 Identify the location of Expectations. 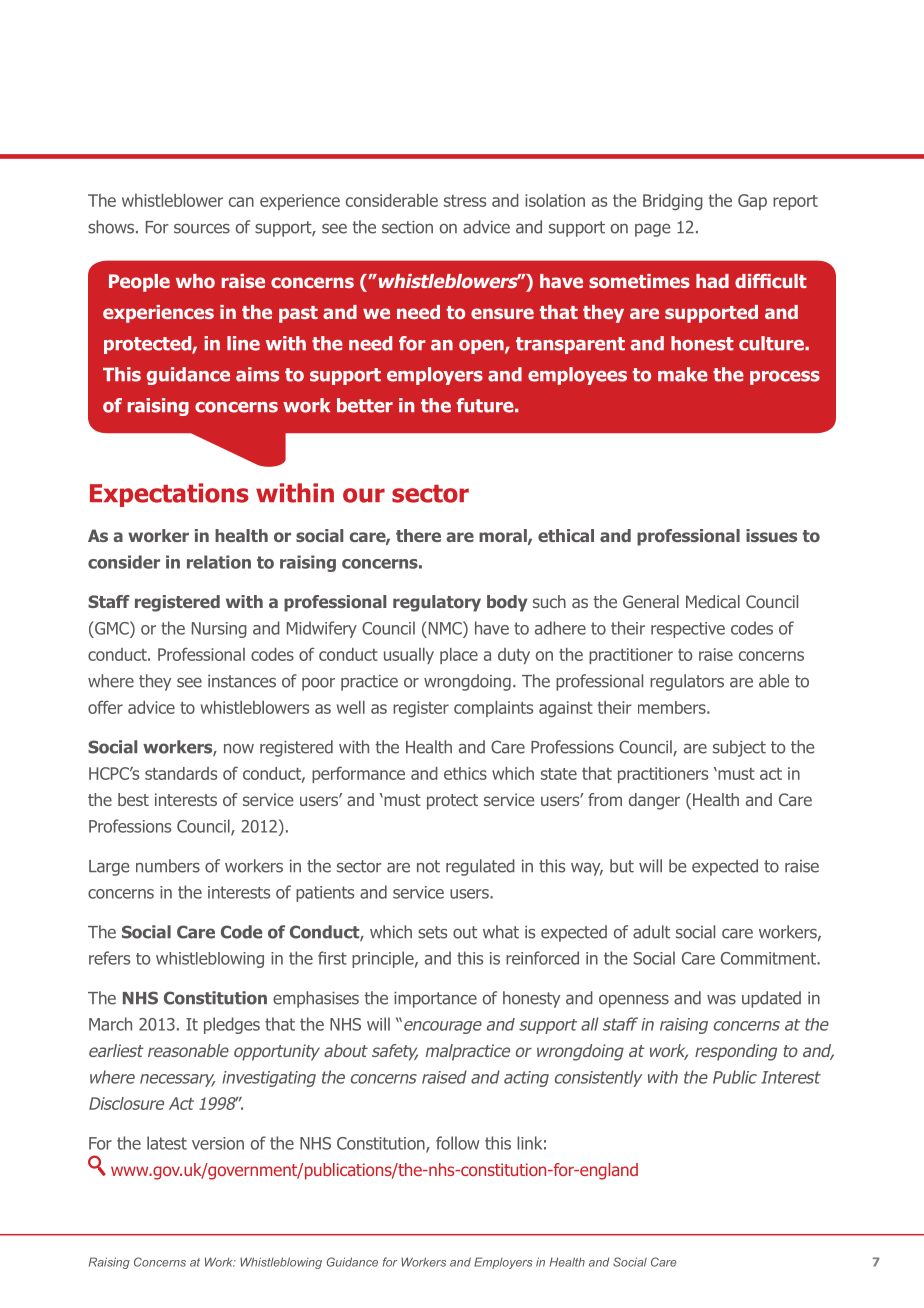
(169, 495).
